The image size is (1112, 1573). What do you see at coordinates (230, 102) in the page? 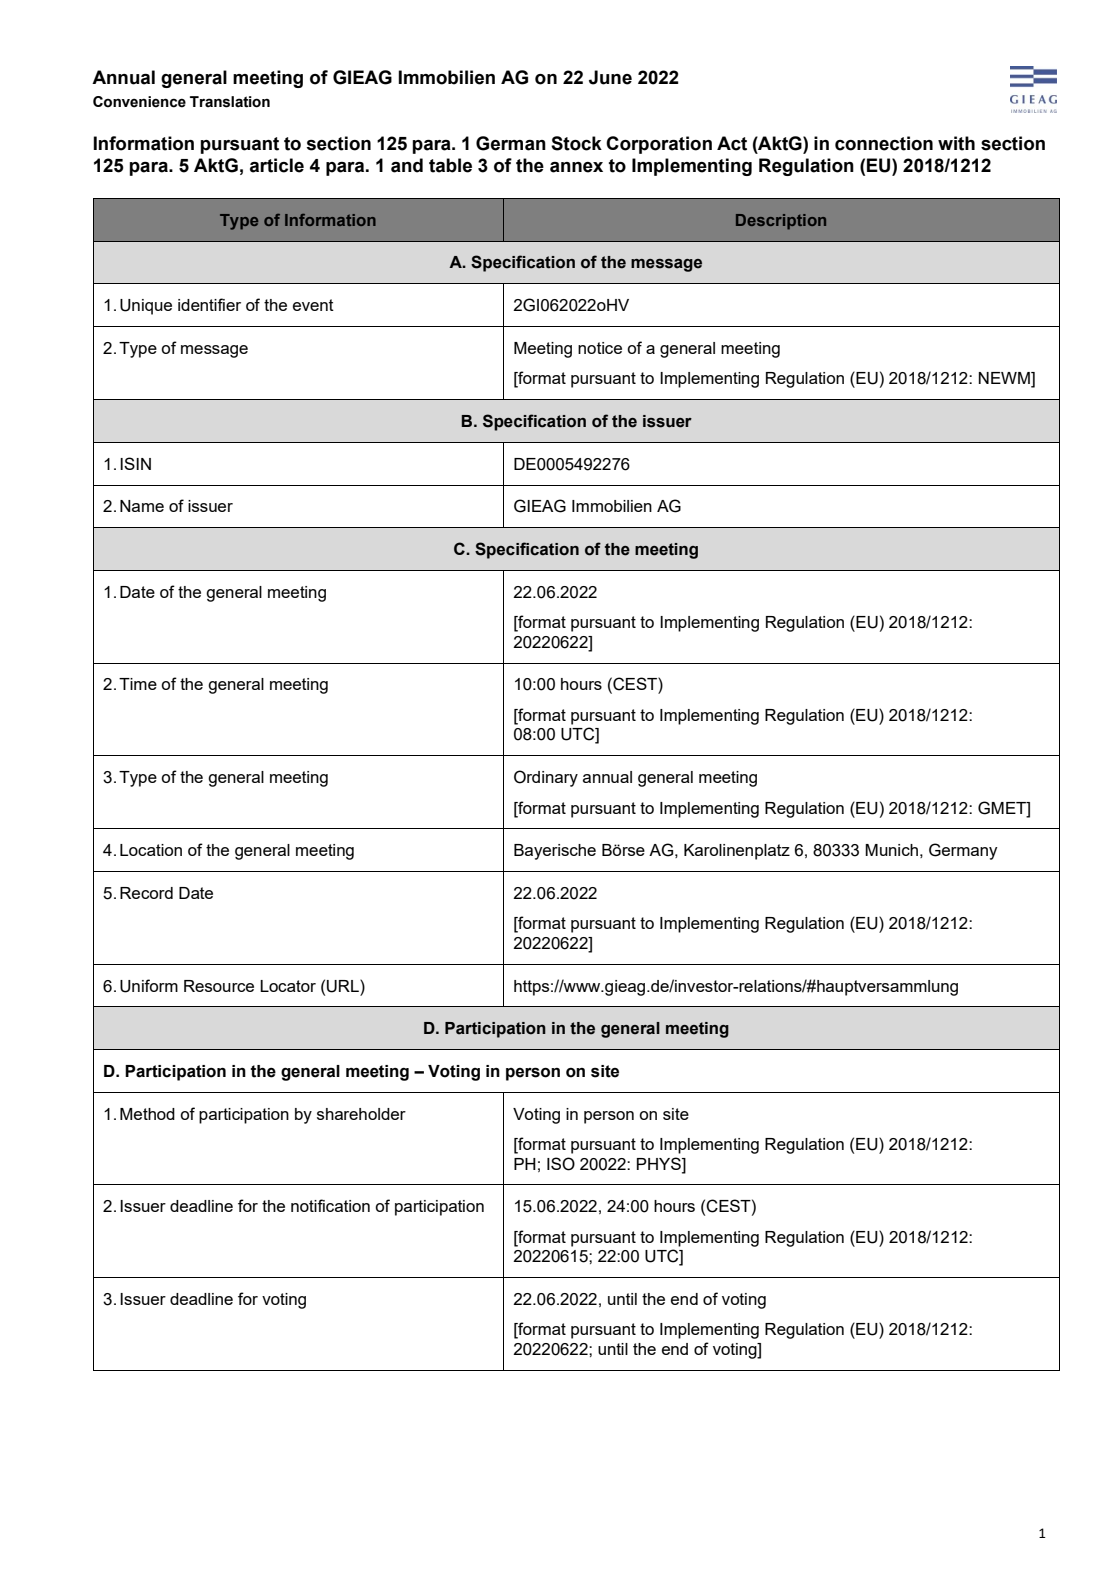
I see `Translation` at bounding box center [230, 102].
